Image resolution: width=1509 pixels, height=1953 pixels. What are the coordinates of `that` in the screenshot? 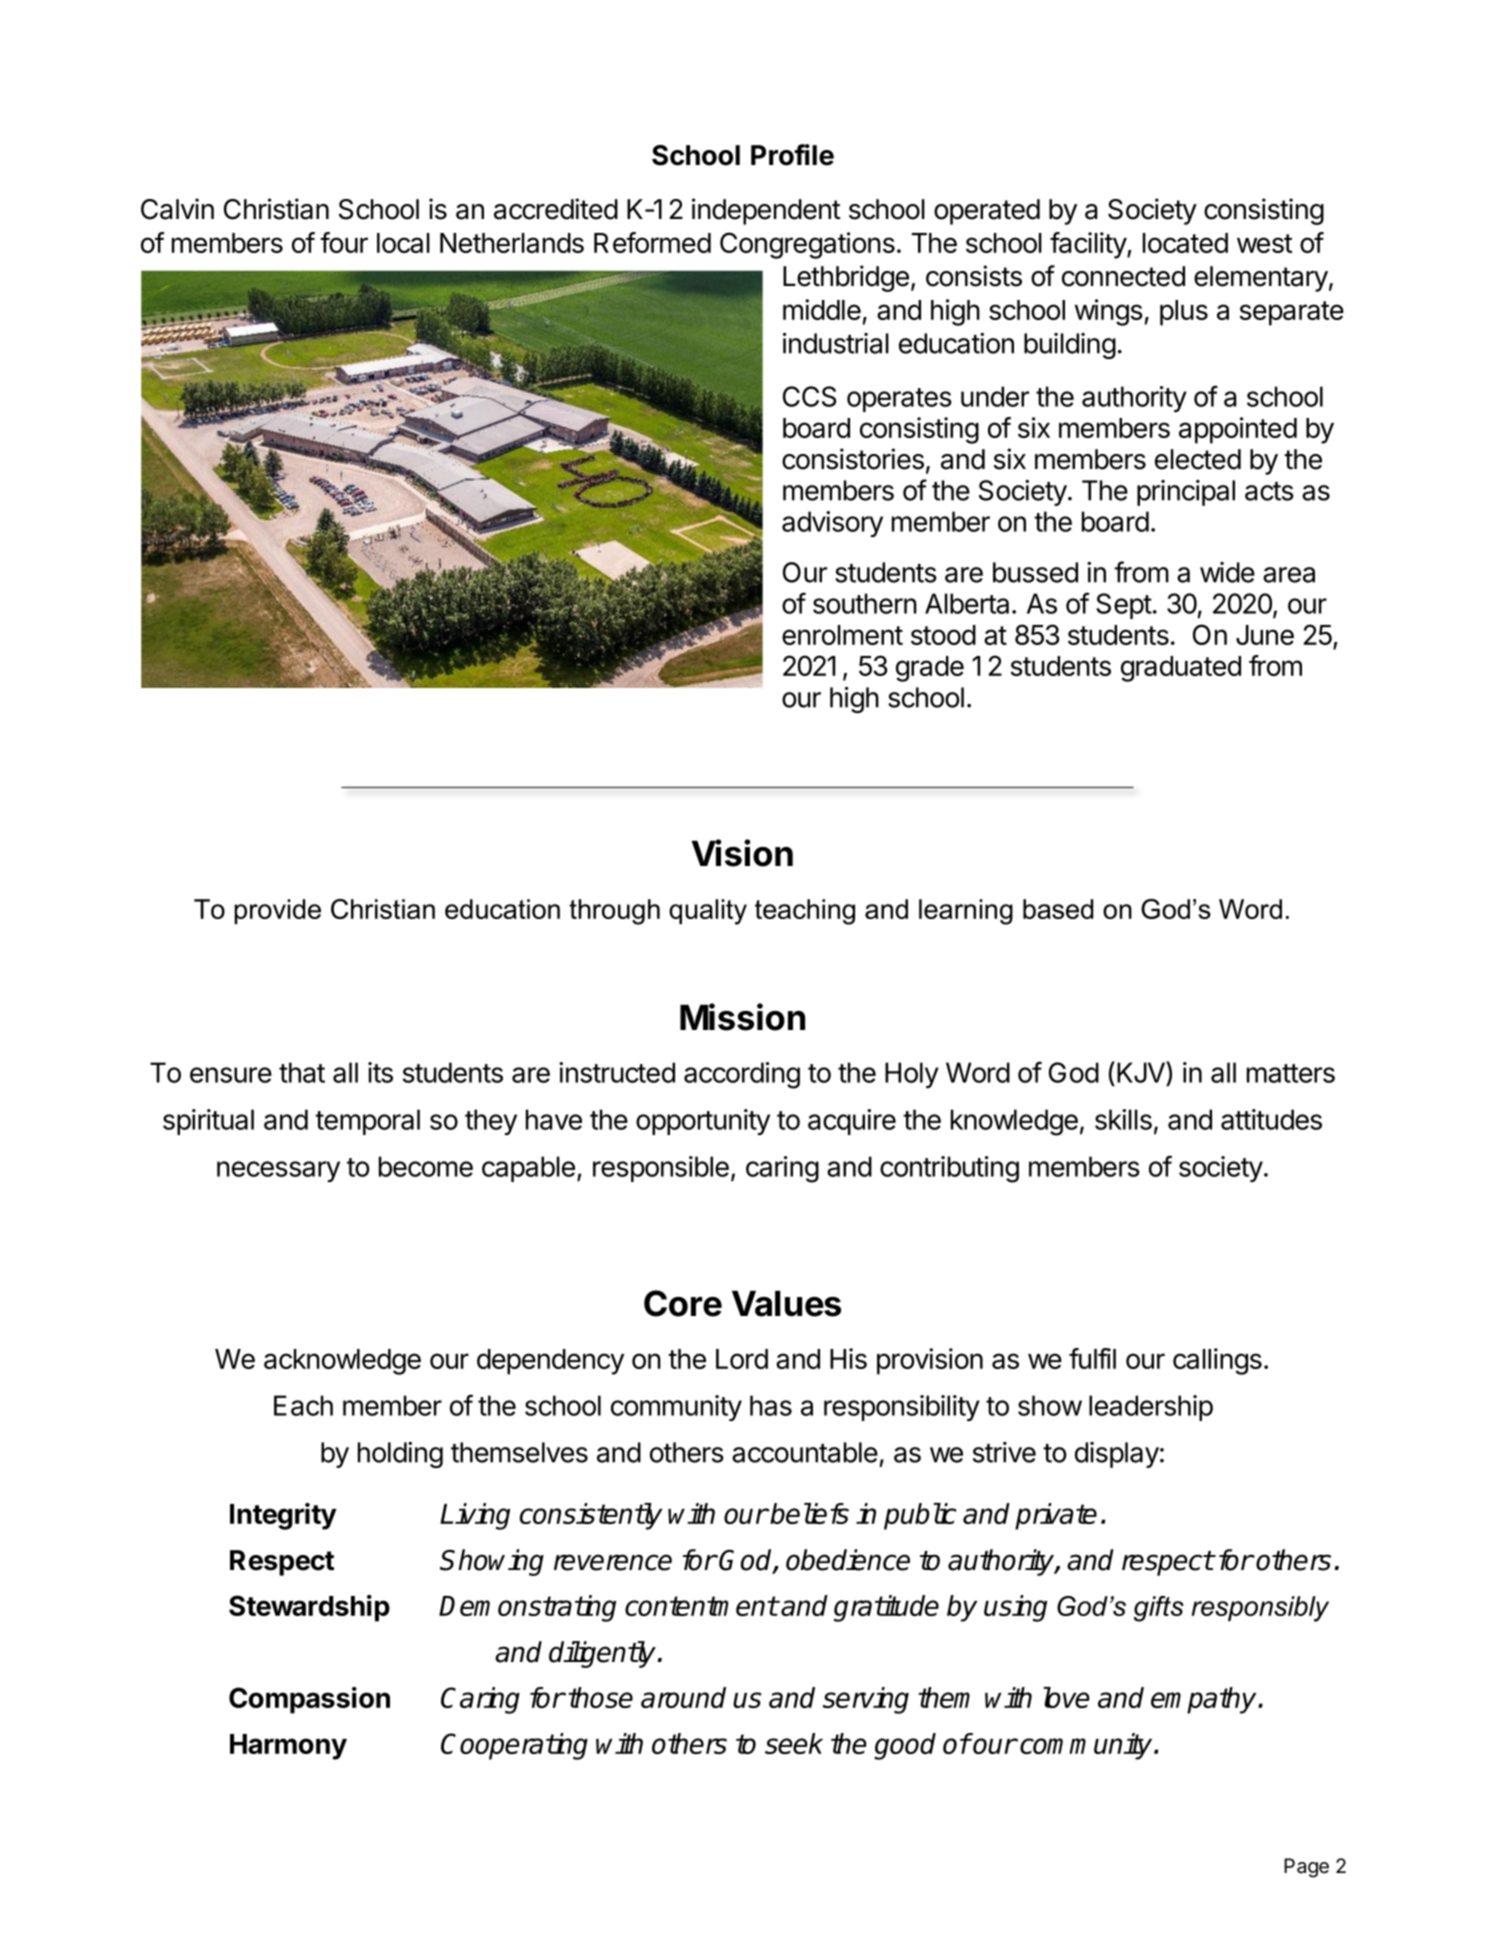 It's located at (302, 1072).
